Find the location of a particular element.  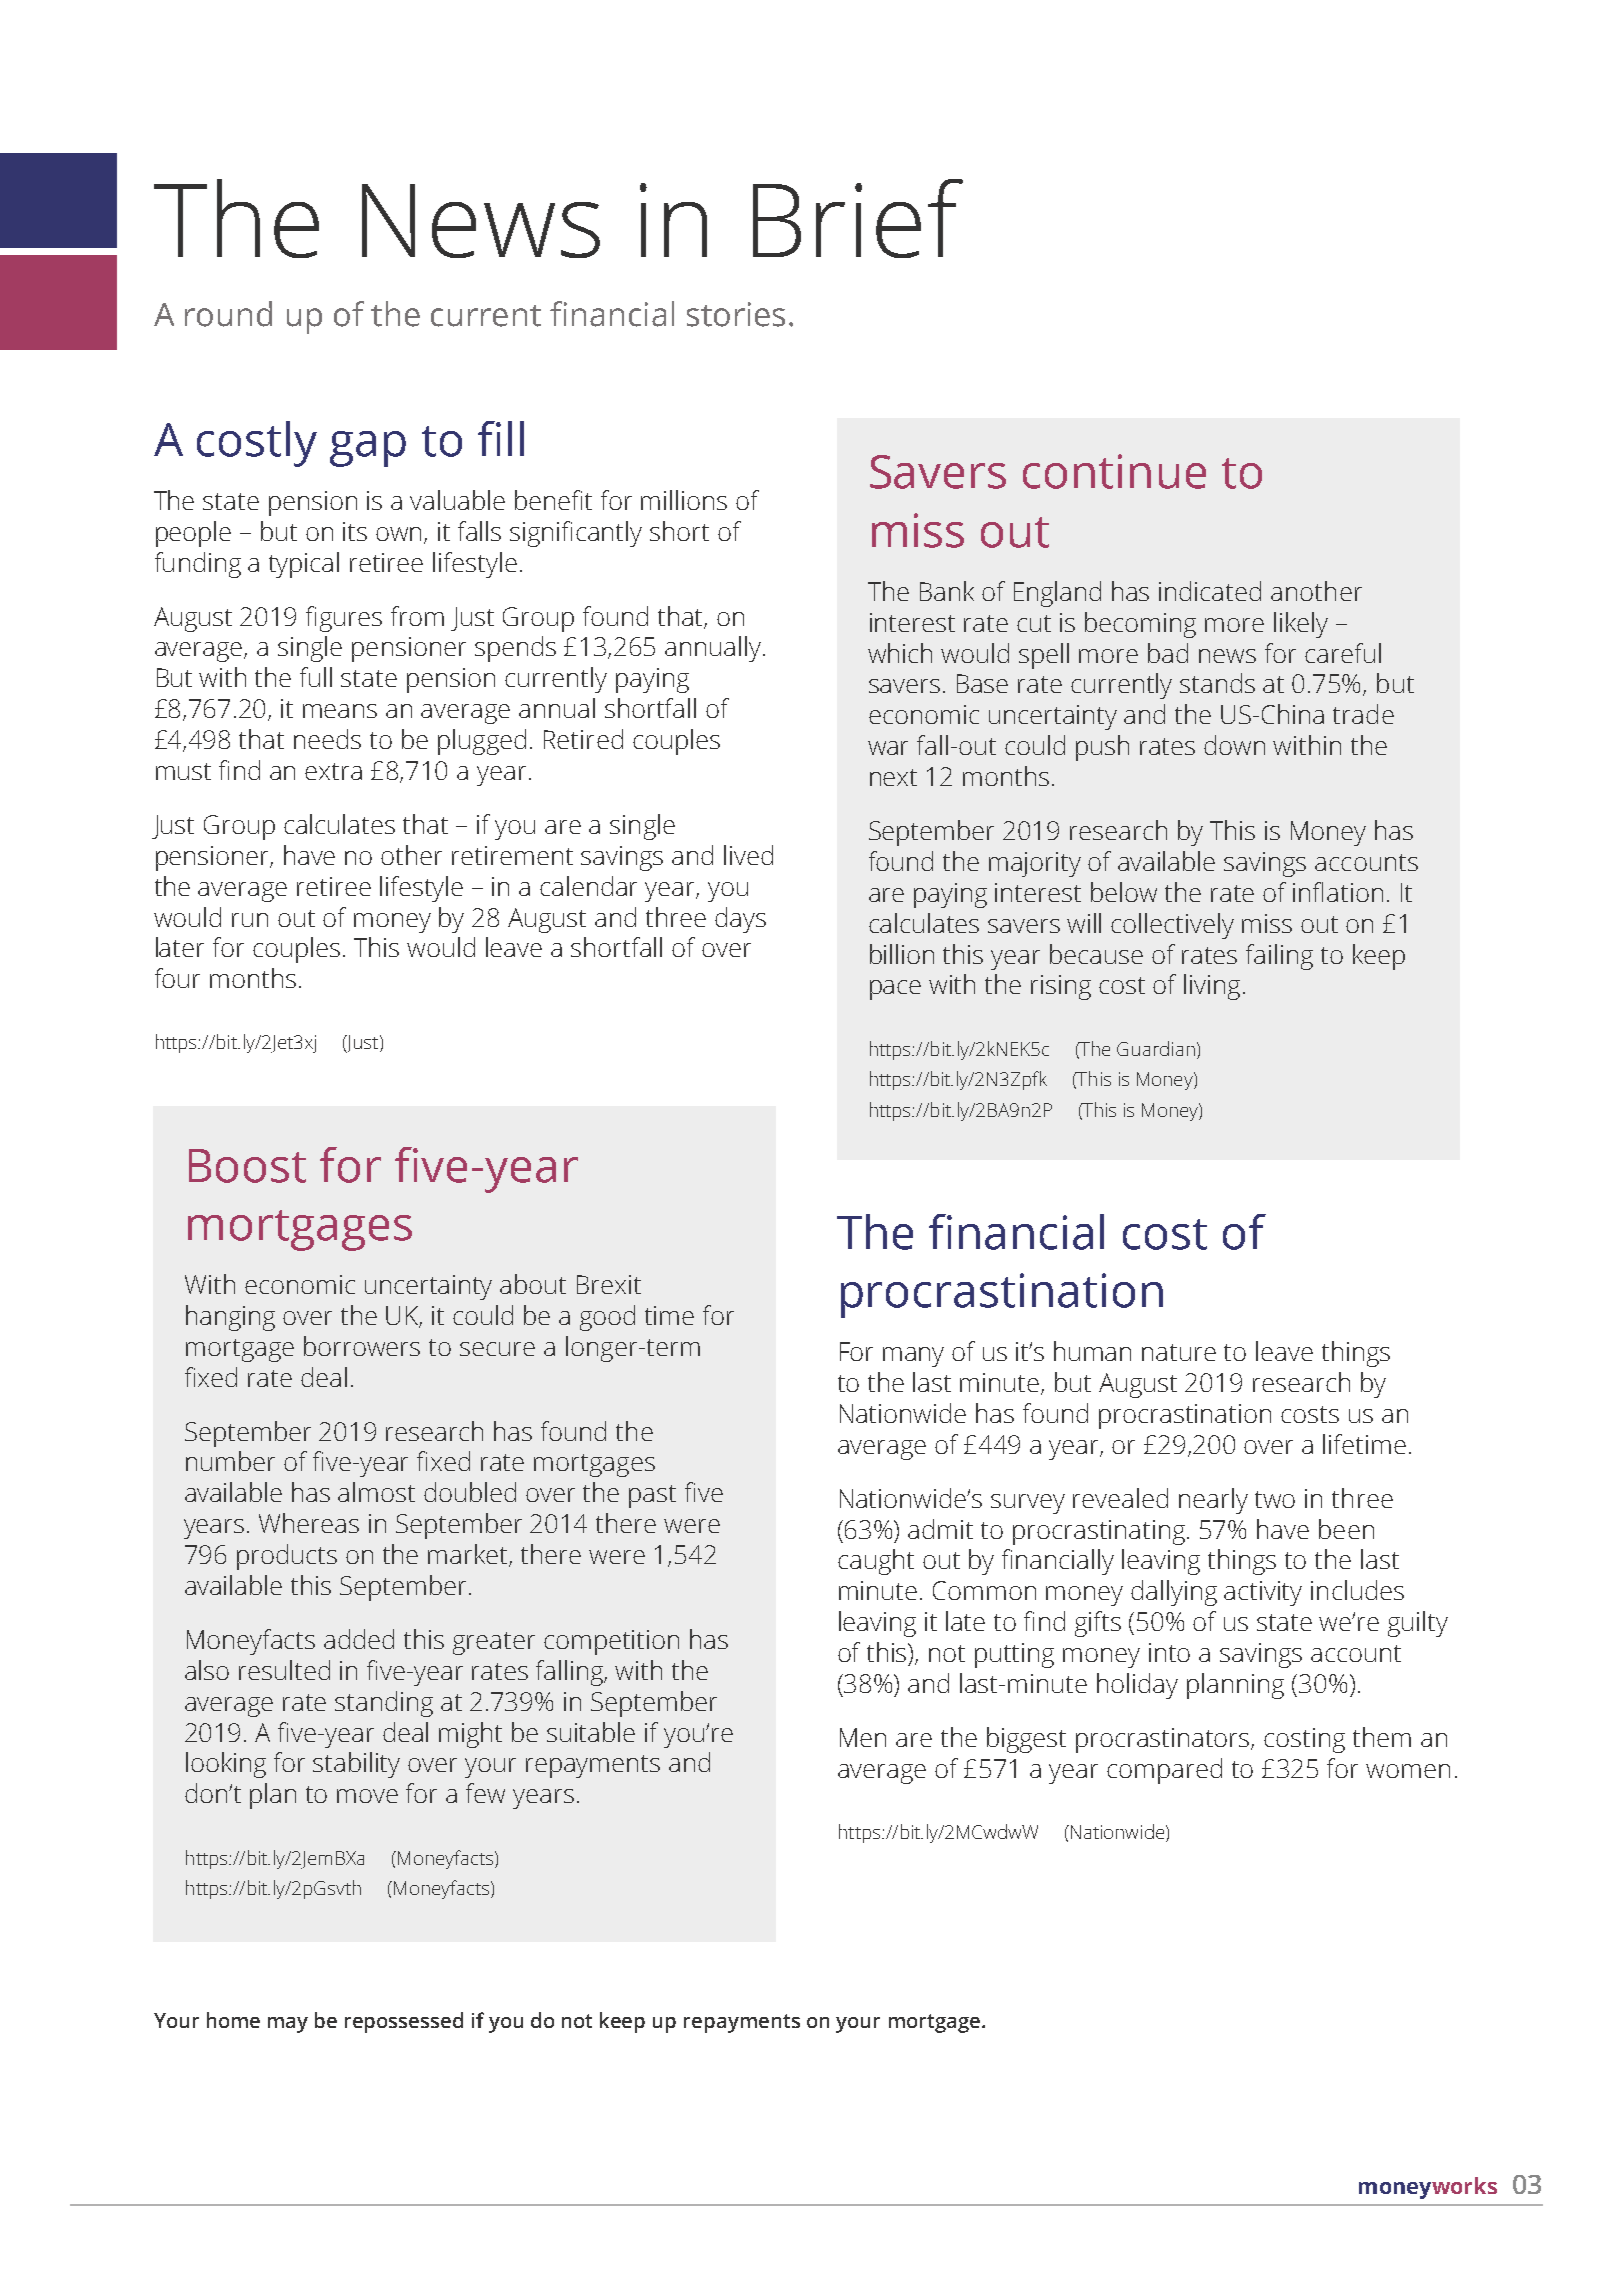

pace is located at coordinates (895, 990).
